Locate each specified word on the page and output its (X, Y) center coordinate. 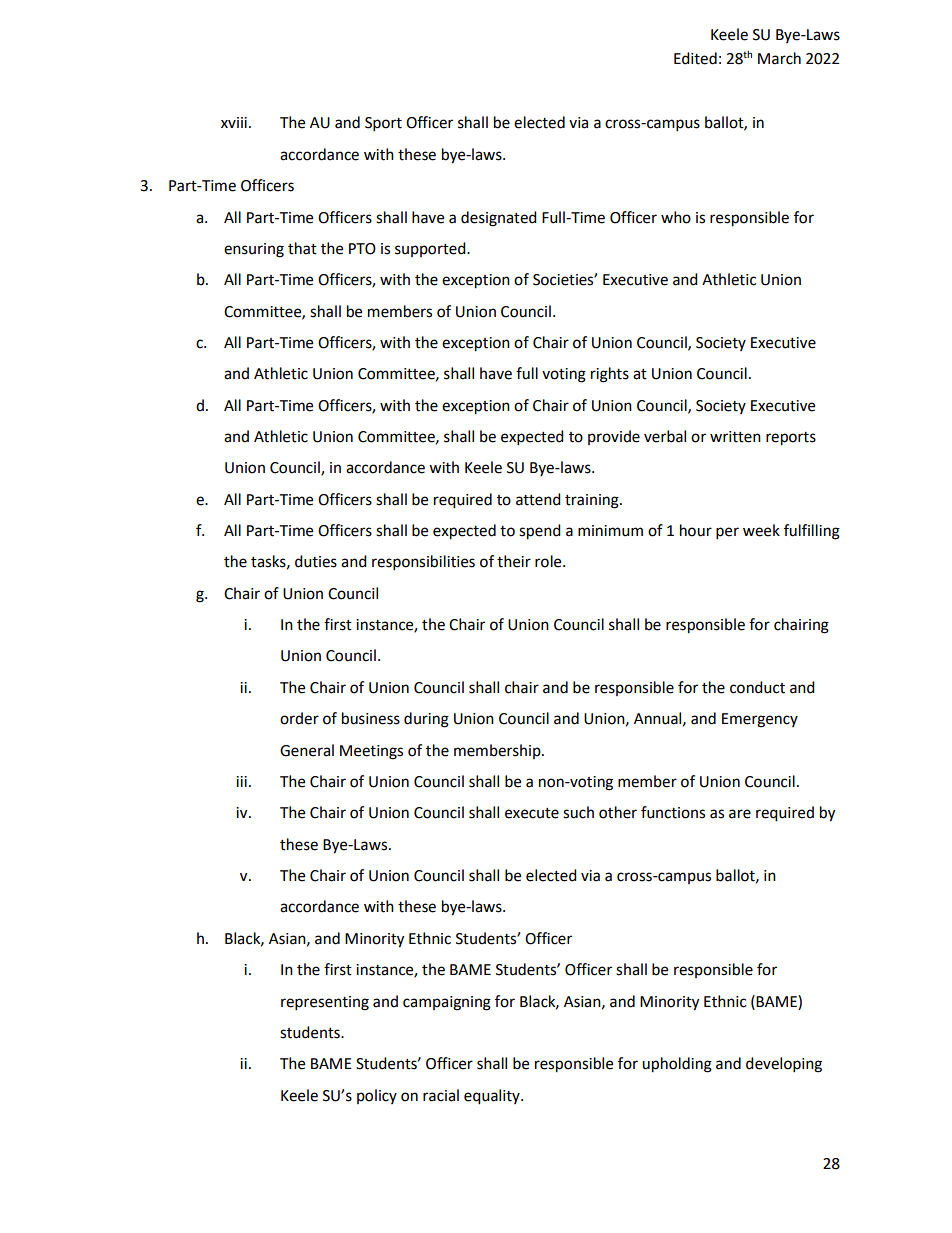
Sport (383, 124)
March (779, 58)
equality (493, 1097)
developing (784, 1065)
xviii (234, 122)
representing (325, 1003)
